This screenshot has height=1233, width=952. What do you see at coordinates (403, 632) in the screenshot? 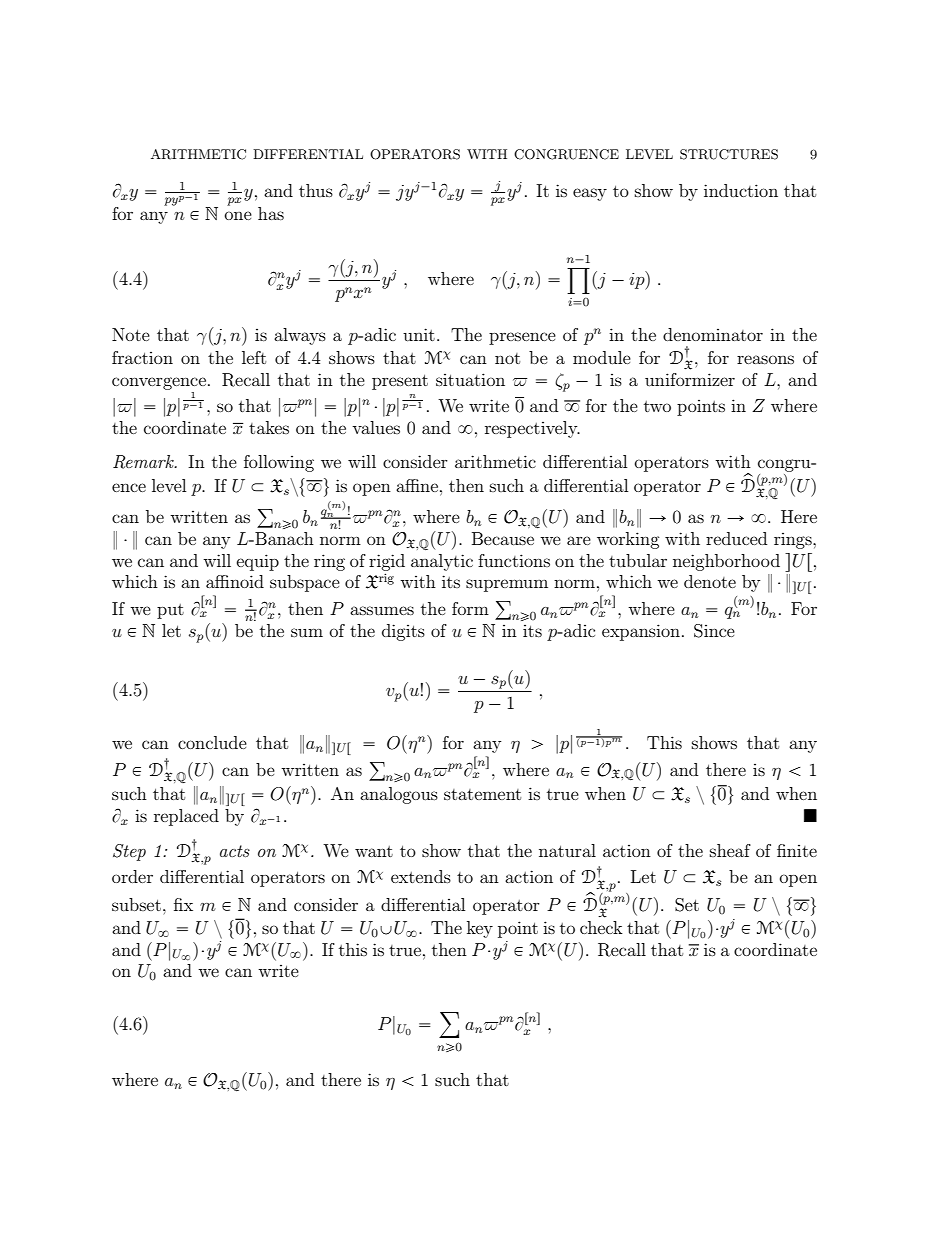
I see `digits` at bounding box center [403, 632].
